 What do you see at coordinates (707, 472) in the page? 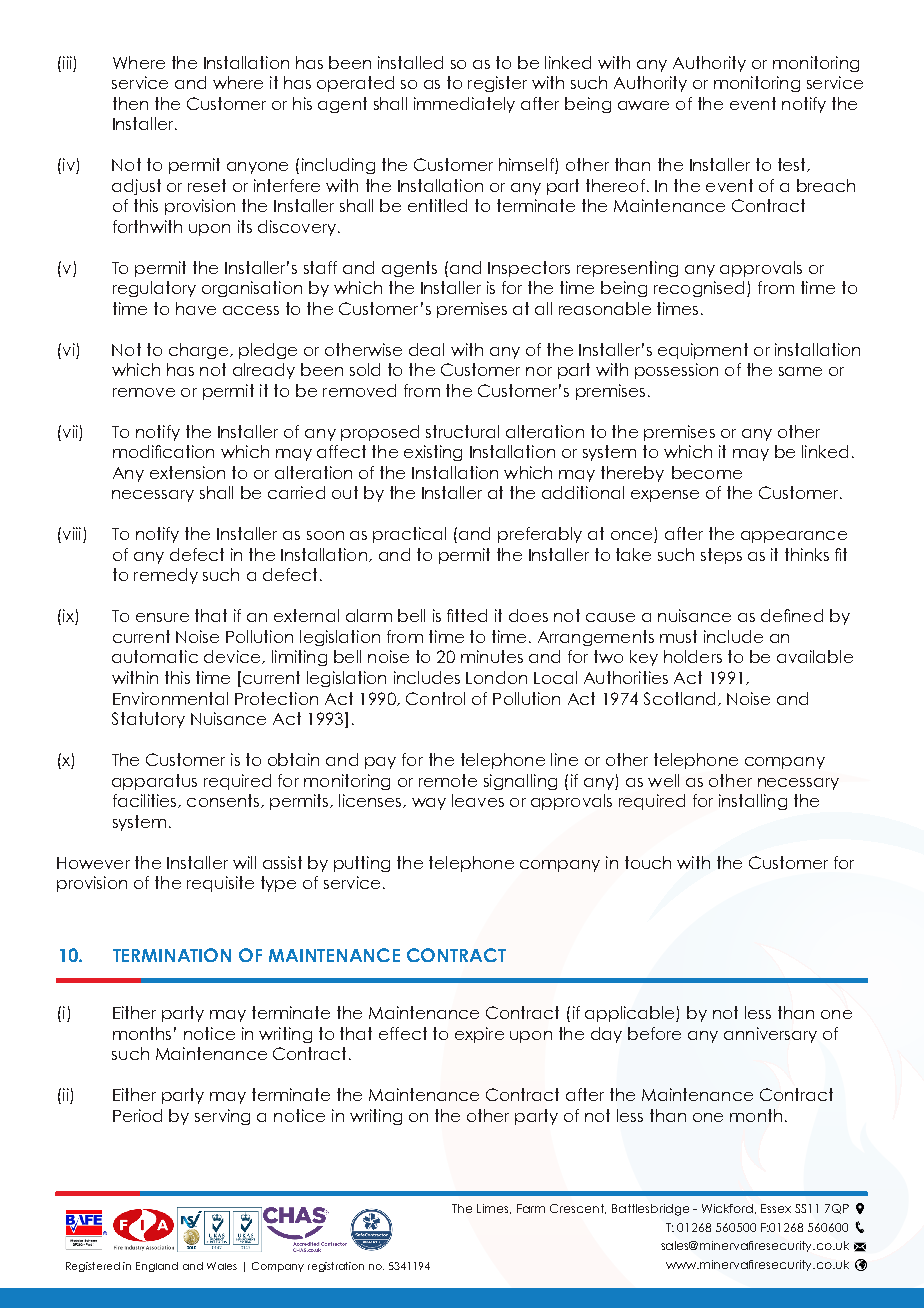
I see `become` at bounding box center [707, 472].
